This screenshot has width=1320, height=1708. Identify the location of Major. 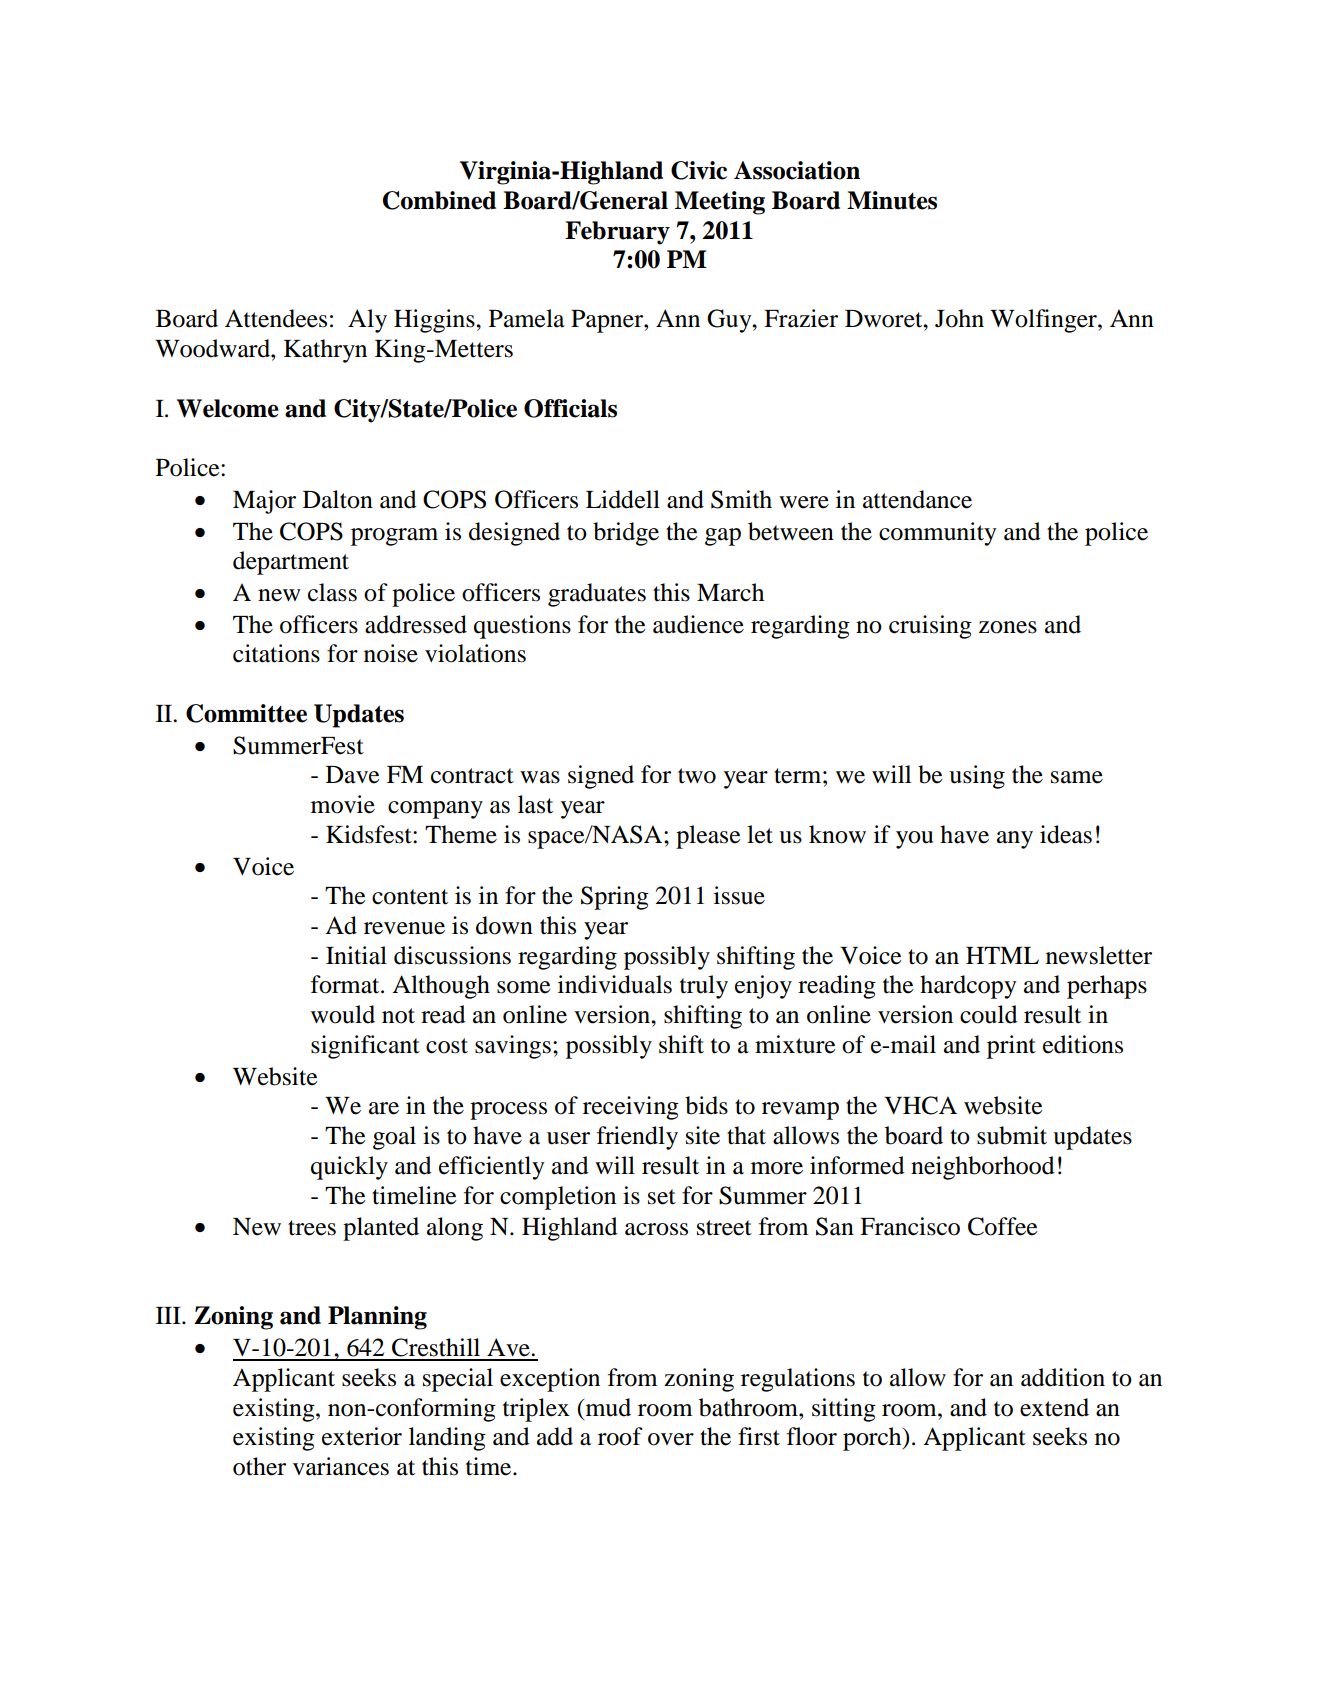
(264, 502).
